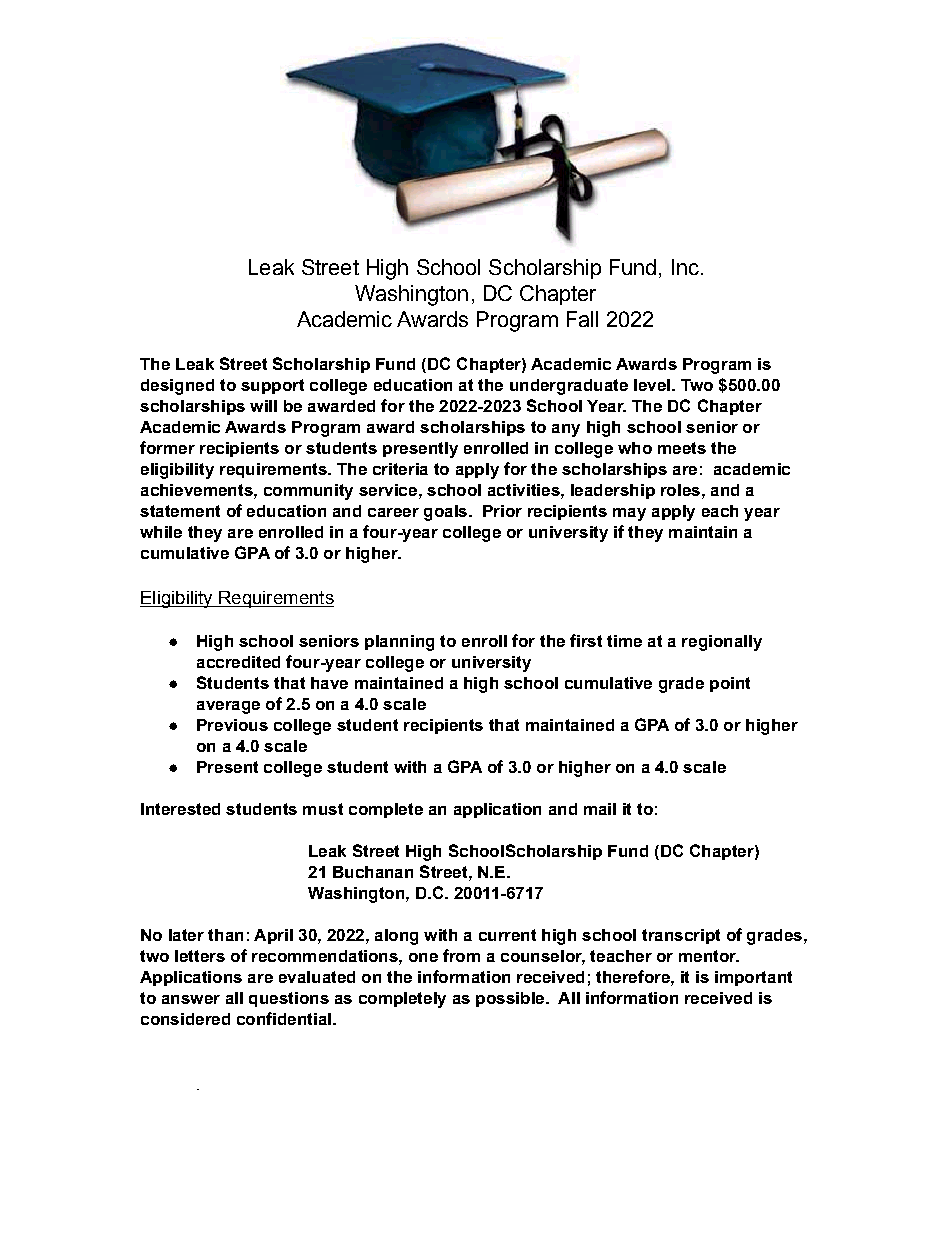 Image resolution: width=952 pixels, height=1233 pixels. What do you see at coordinates (582, 319) in the screenshot?
I see `Fall` at bounding box center [582, 319].
